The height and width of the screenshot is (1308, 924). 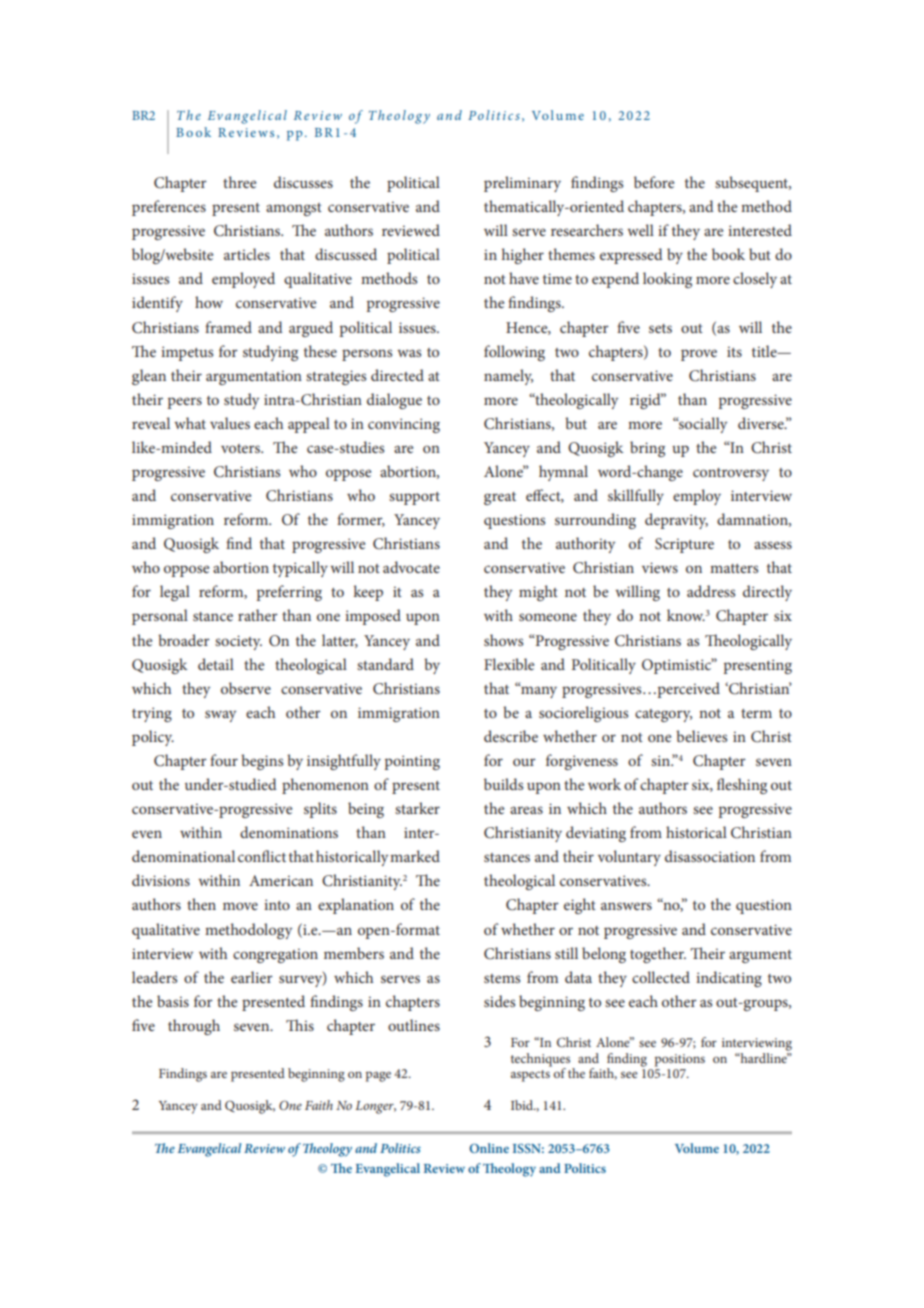 I want to click on denominations, so click(x=289, y=832).
